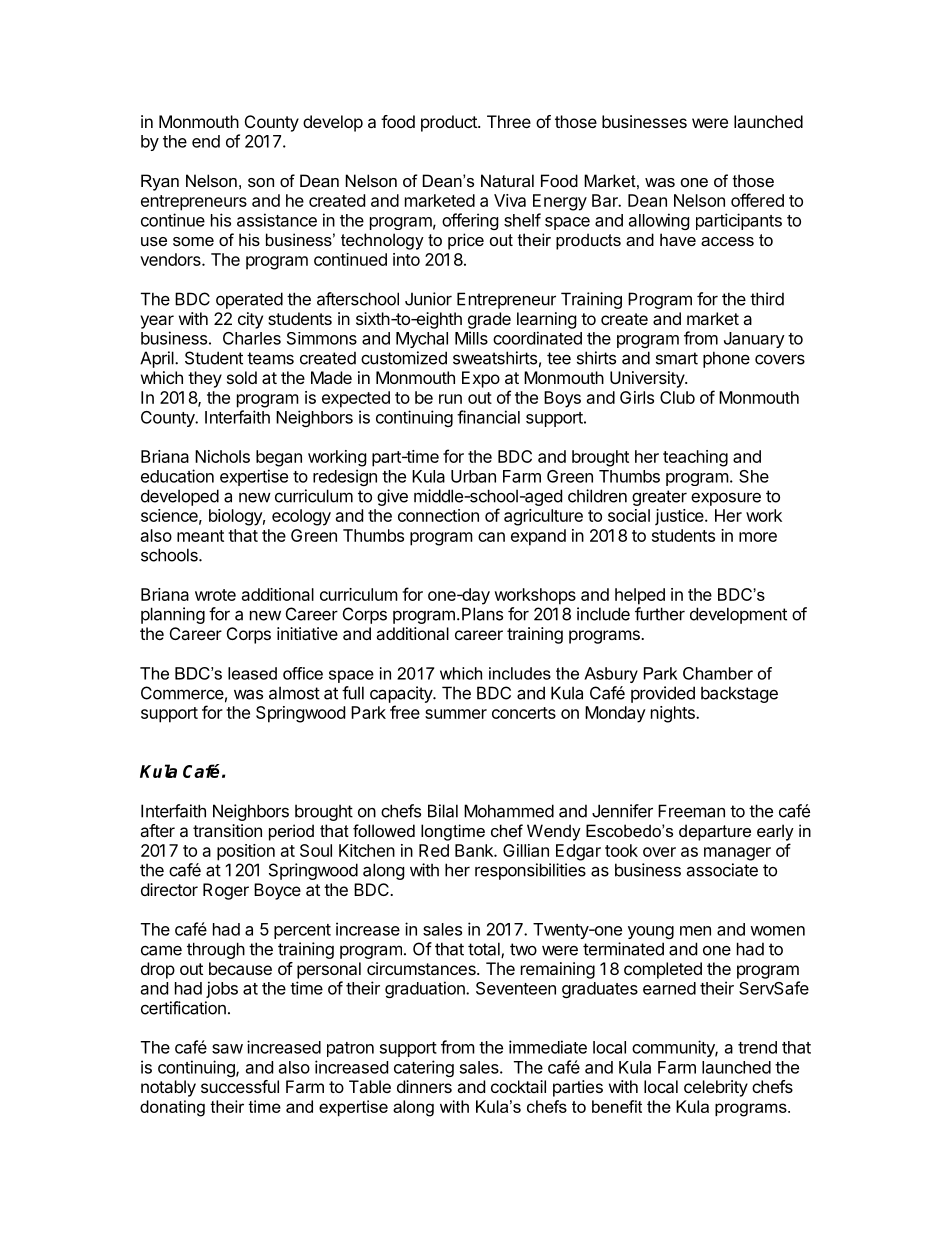 Image resolution: width=952 pixels, height=1233 pixels. I want to click on teaching, so click(695, 458).
